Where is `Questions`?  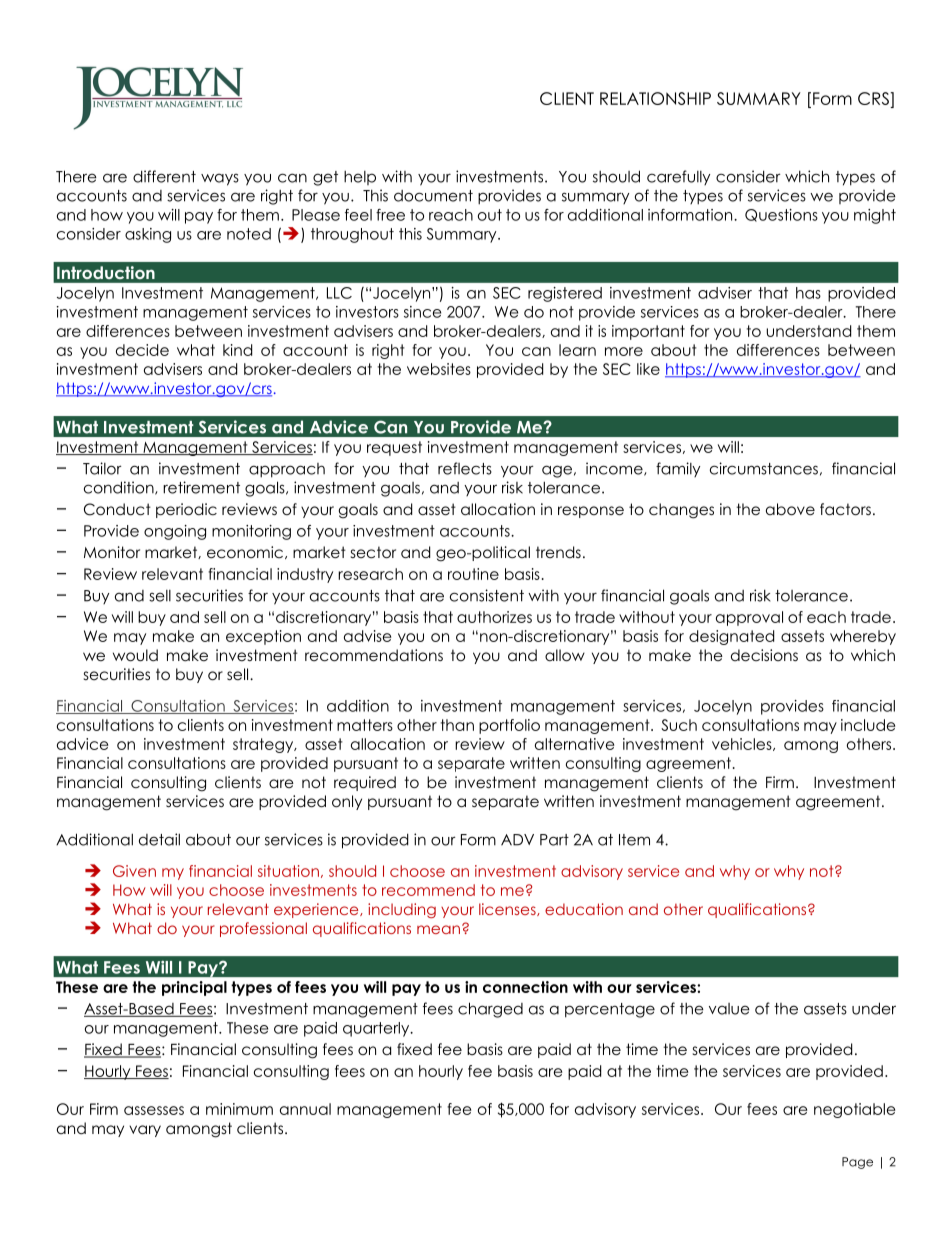
Questions is located at coordinates (781, 215).
